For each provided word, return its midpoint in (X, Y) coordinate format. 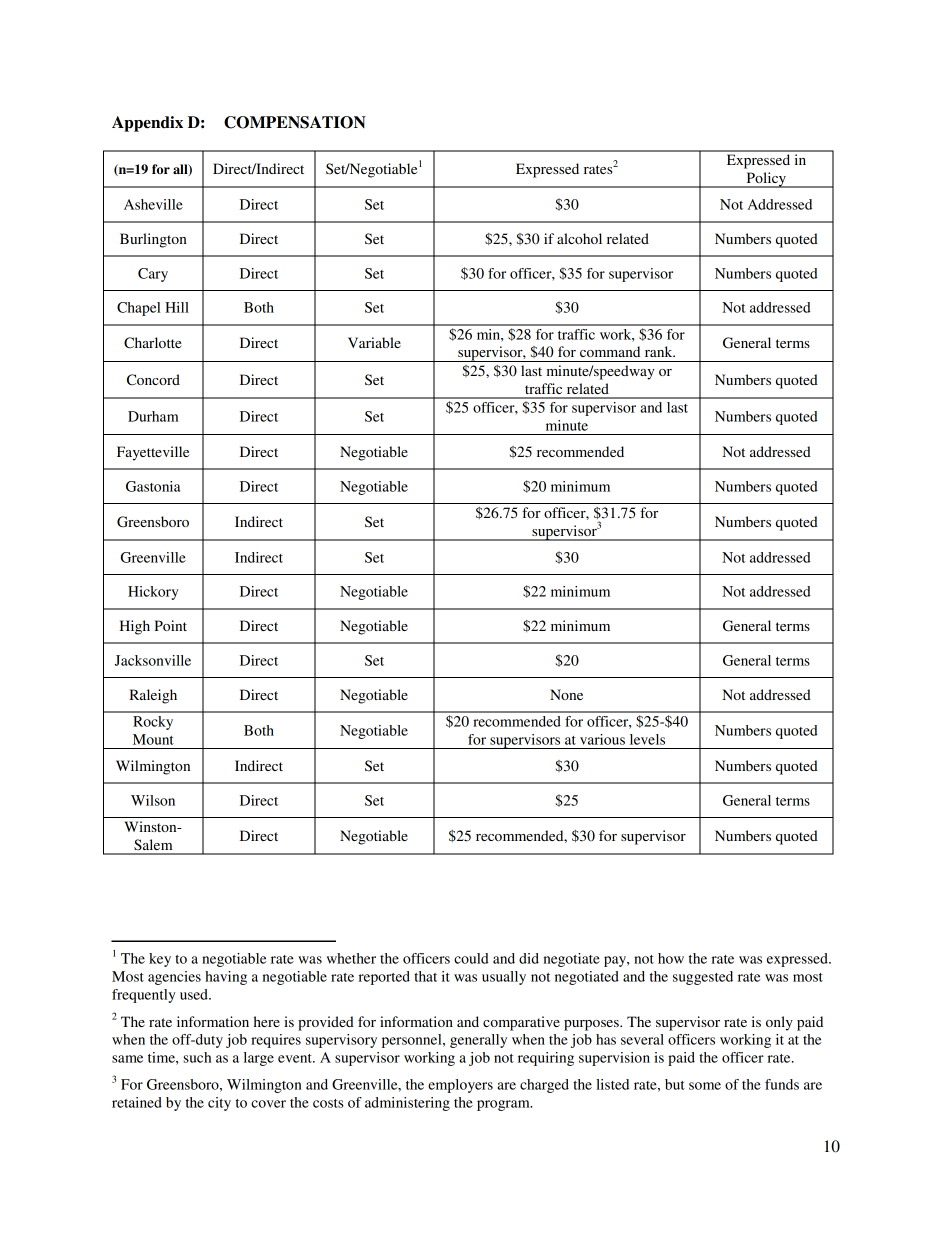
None (566, 694)
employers (460, 1086)
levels (647, 739)
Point (170, 625)
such (197, 1057)
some (705, 1086)
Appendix (147, 124)
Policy (766, 180)
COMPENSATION (295, 122)
